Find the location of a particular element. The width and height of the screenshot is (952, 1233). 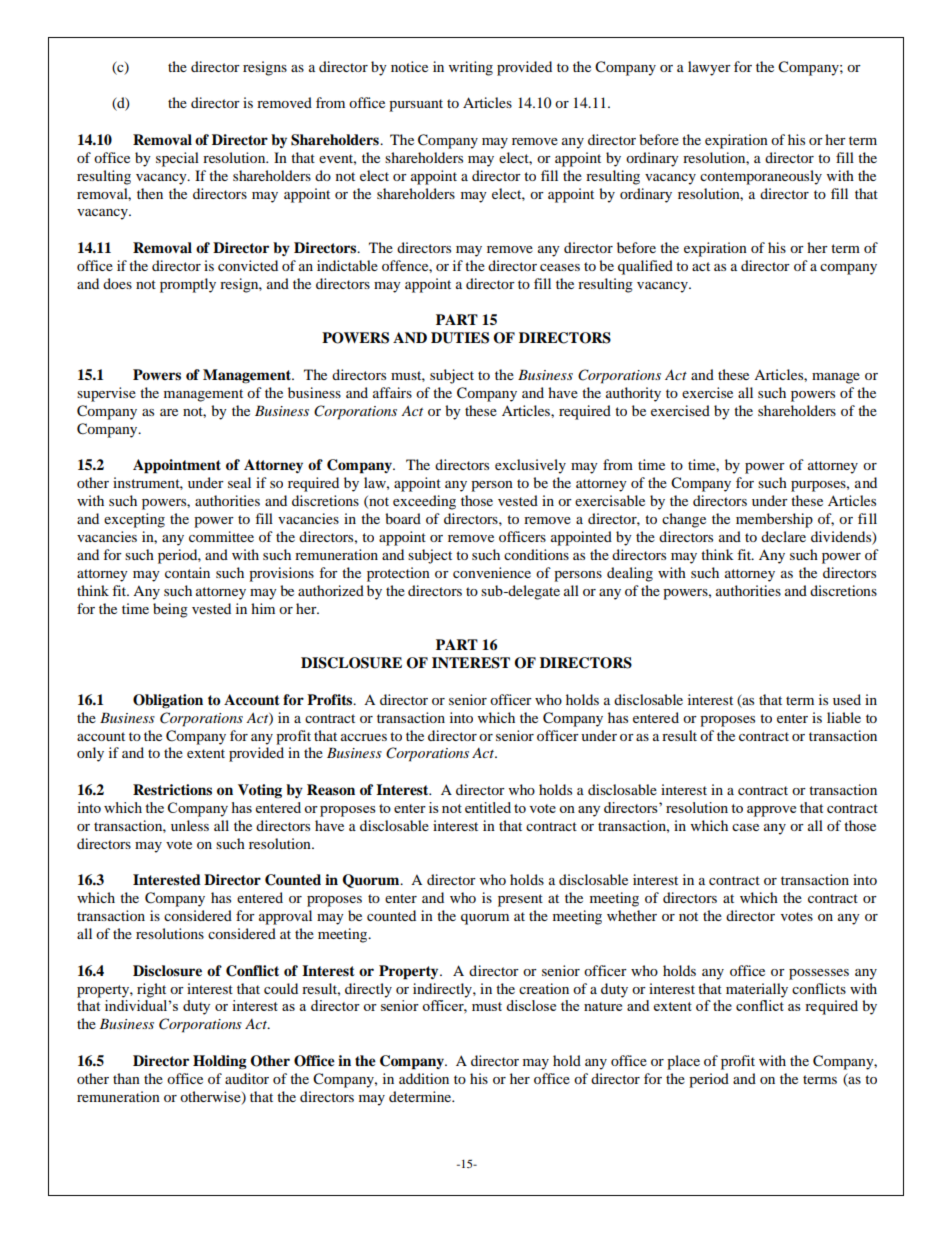

writing is located at coordinates (471, 68).
